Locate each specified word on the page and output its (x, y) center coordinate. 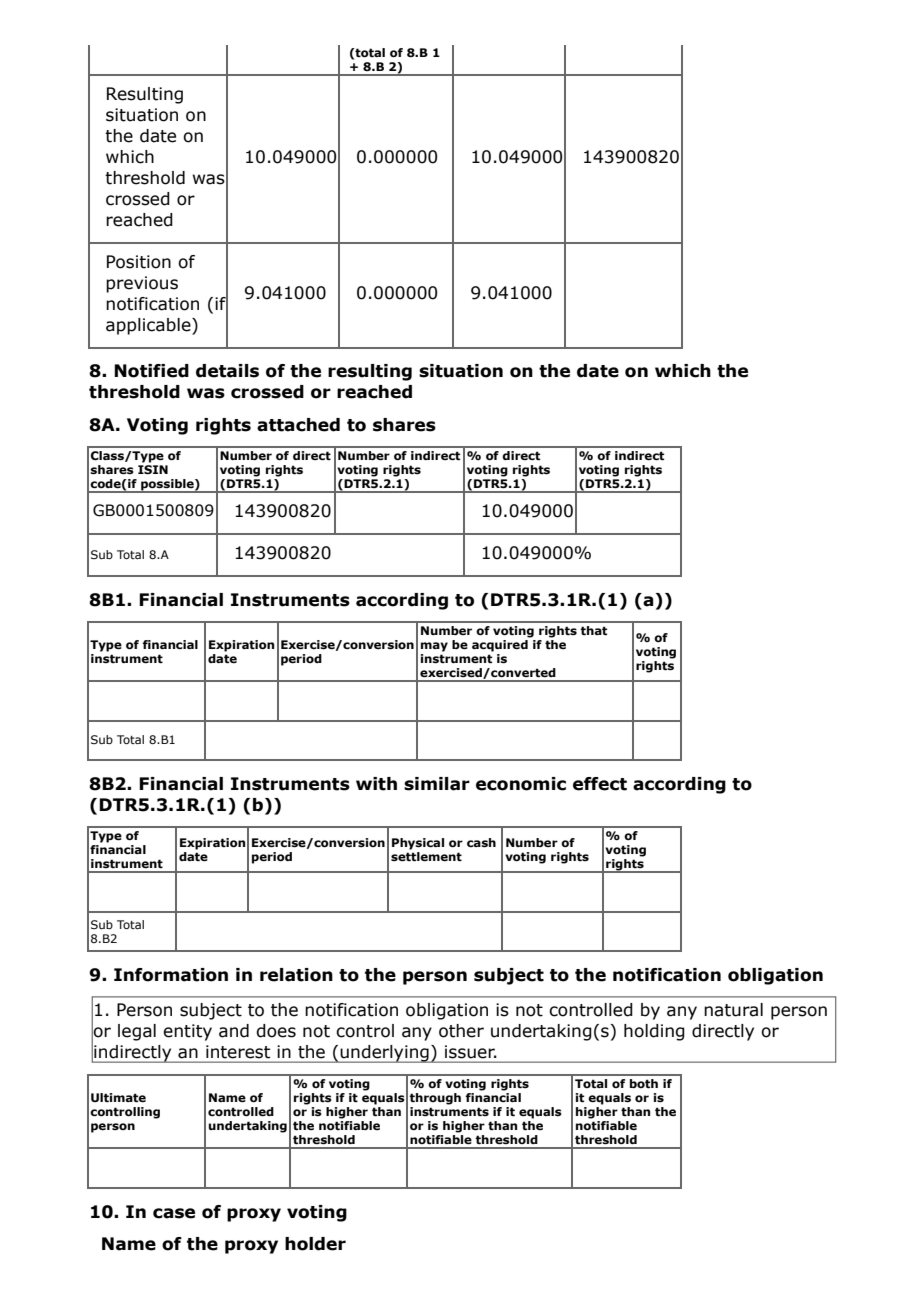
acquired (501, 644)
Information (171, 975)
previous (142, 284)
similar (437, 784)
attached (298, 425)
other (461, 1031)
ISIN (153, 469)
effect (600, 784)
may (434, 647)
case (174, 1213)
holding (654, 1032)
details (227, 371)
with (376, 784)
